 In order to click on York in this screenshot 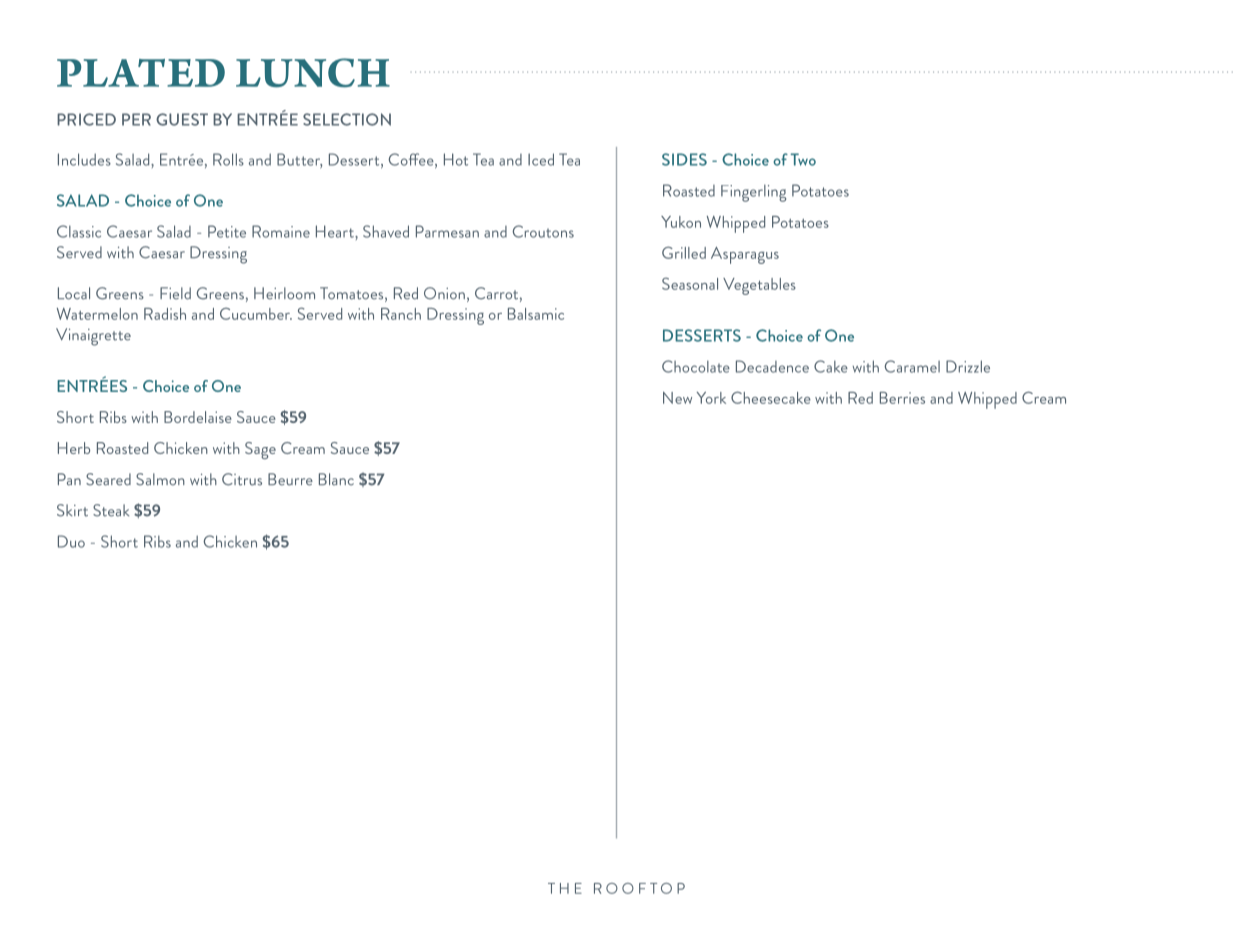, I will do `click(711, 398)`.
